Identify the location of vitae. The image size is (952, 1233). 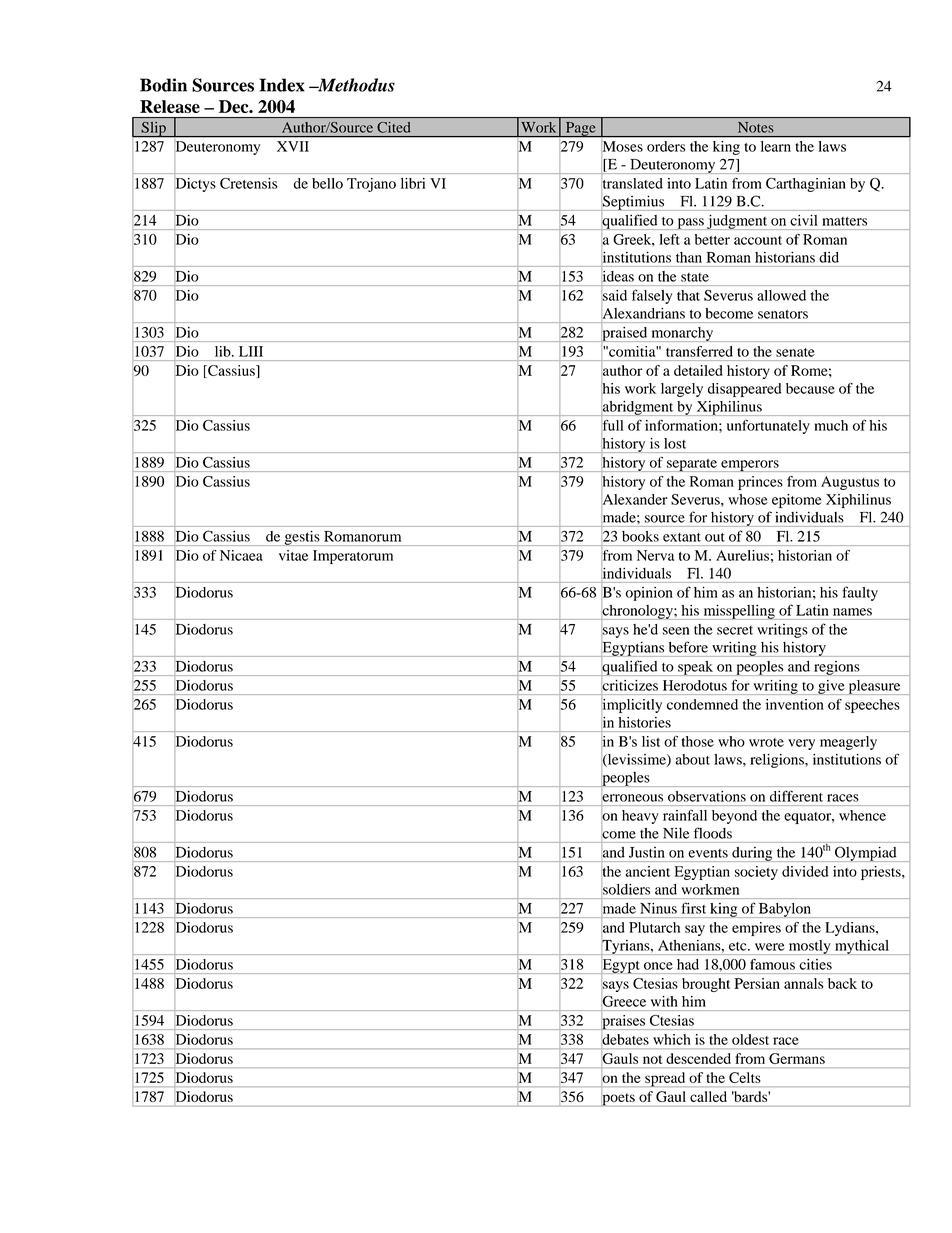
(293, 555).
